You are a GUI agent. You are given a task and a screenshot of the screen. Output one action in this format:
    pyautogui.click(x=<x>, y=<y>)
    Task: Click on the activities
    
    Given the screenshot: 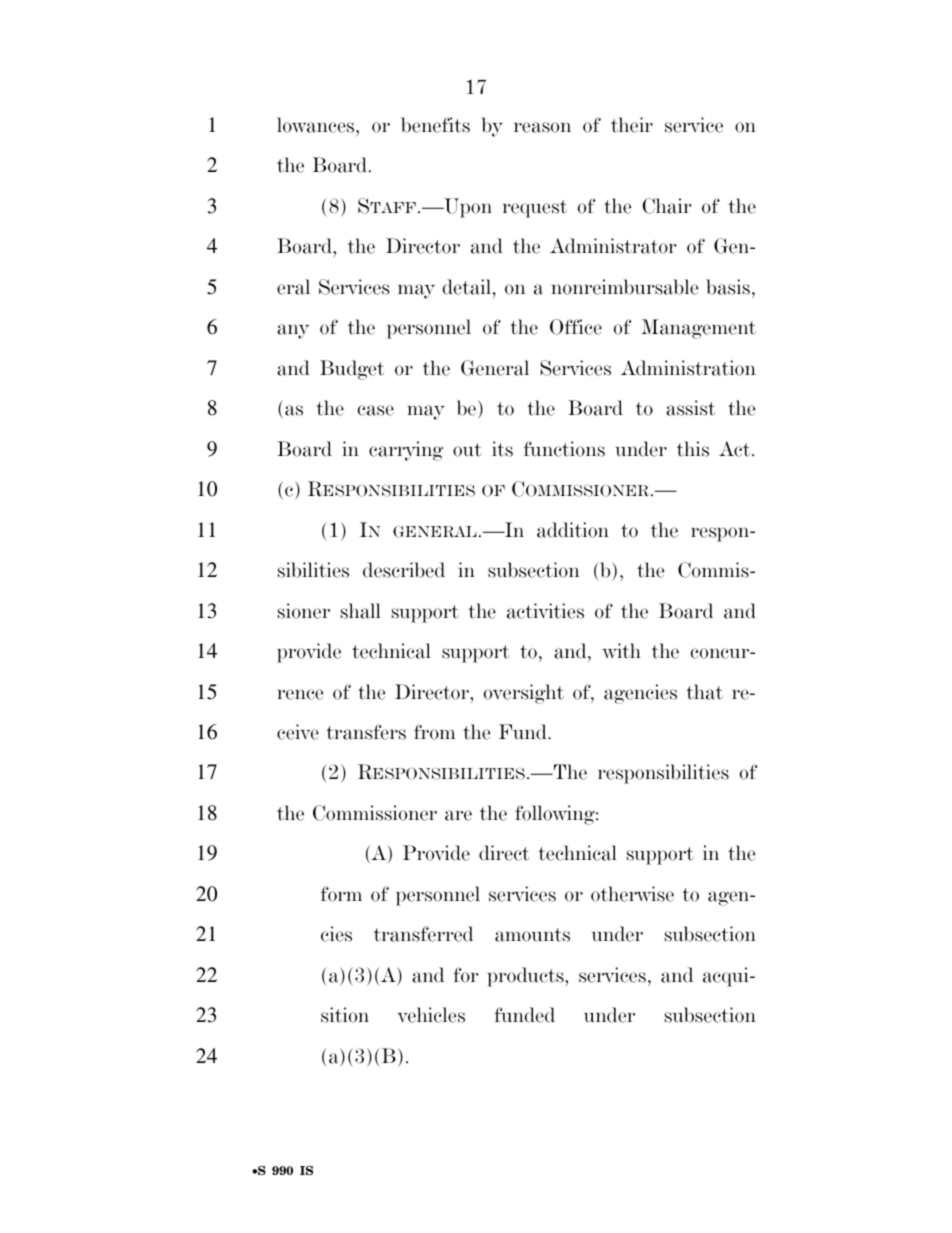 What is the action you would take?
    pyautogui.click(x=545, y=611)
